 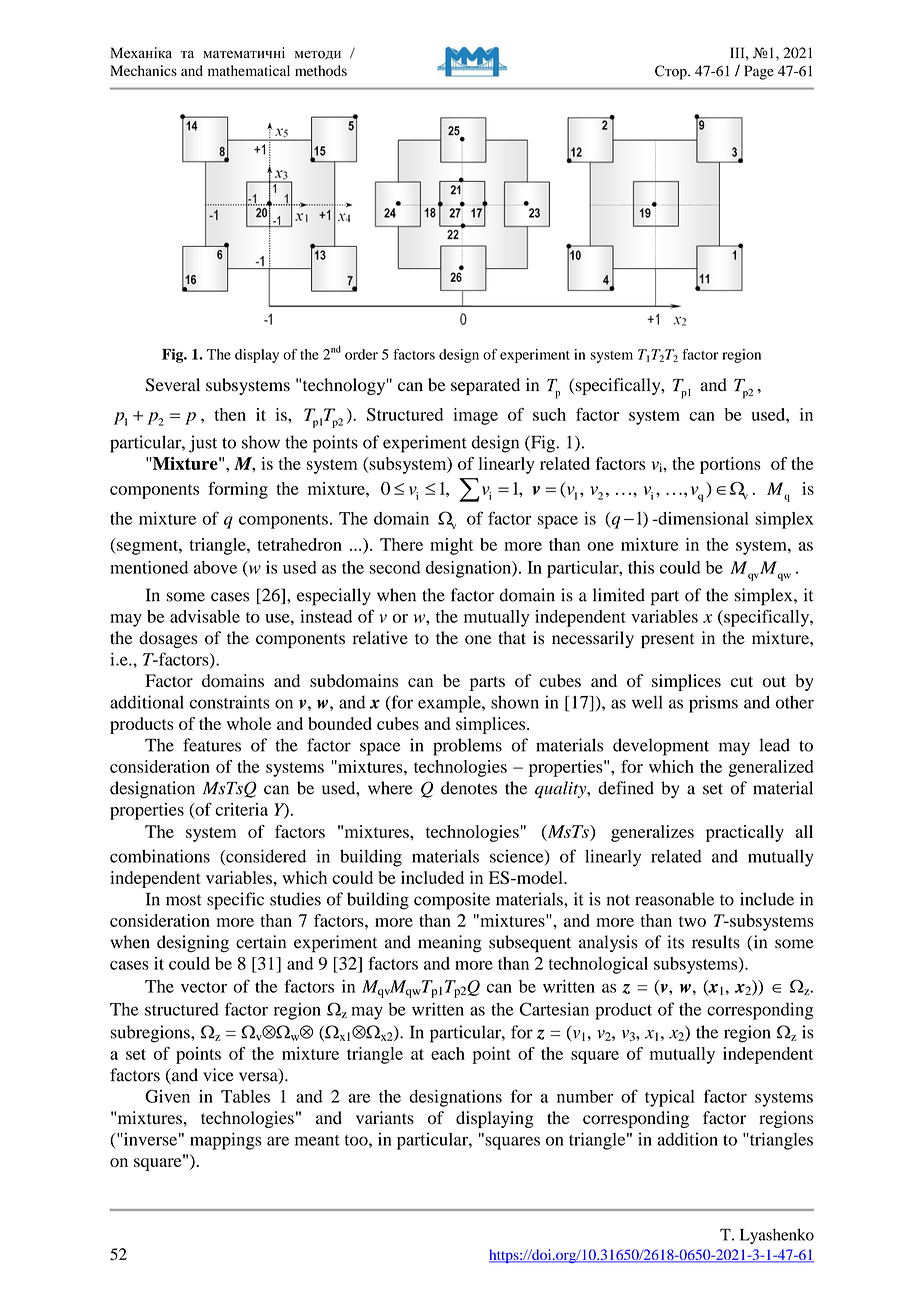 What do you see at coordinates (249, 70) in the page?
I see `mathematical` at bounding box center [249, 70].
